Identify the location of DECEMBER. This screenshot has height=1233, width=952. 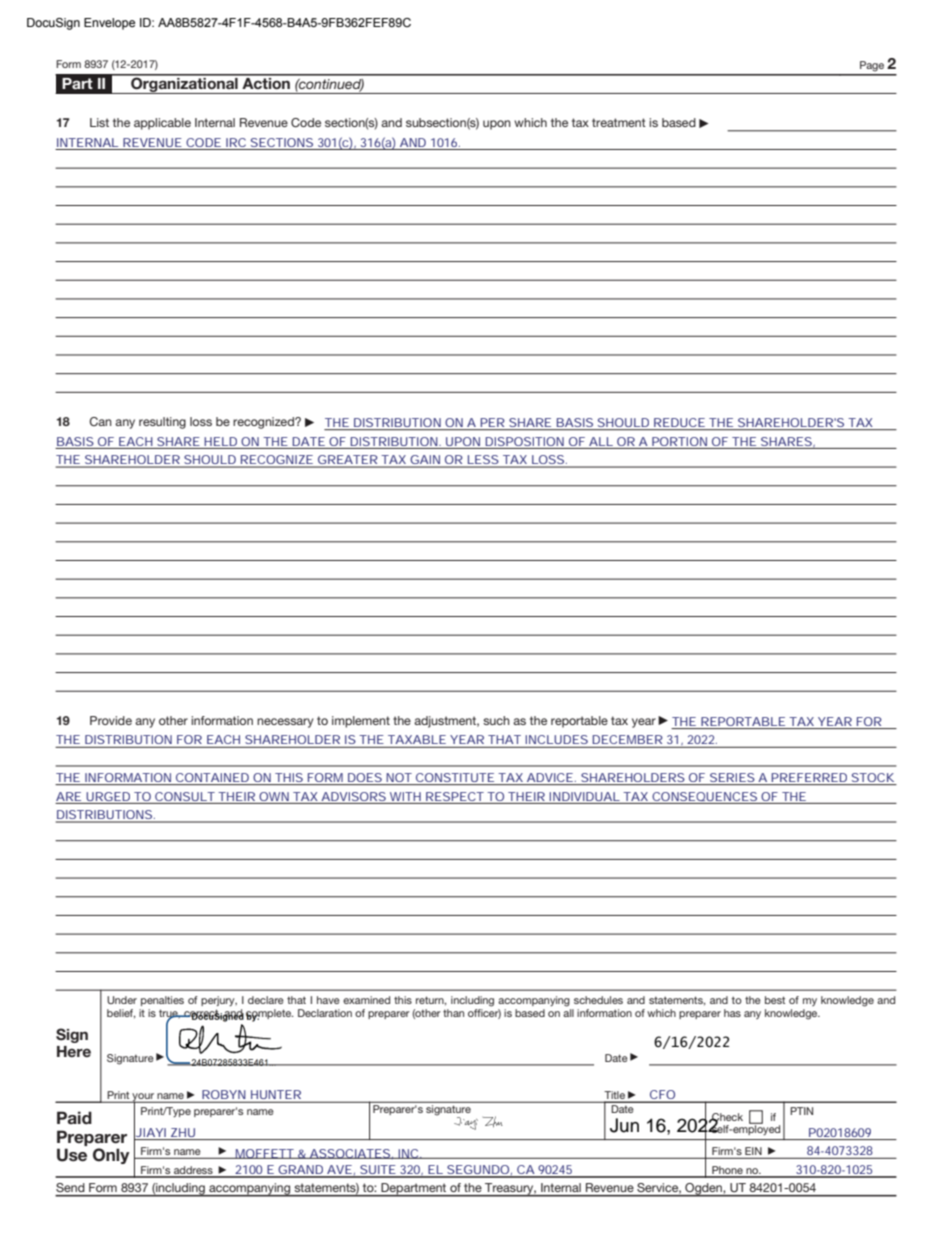
(627, 739).
